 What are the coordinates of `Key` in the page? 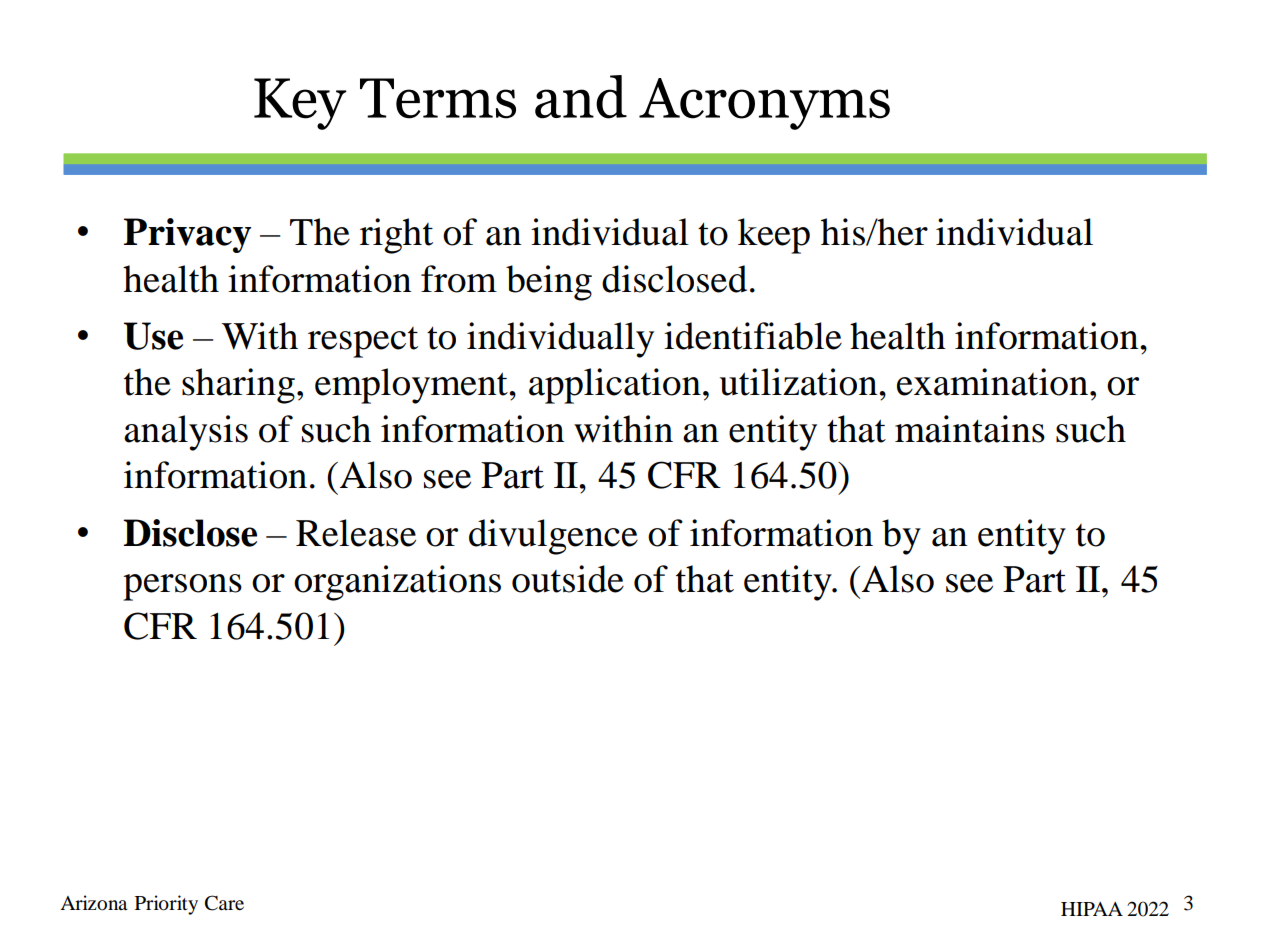 It's located at (300, 104).
